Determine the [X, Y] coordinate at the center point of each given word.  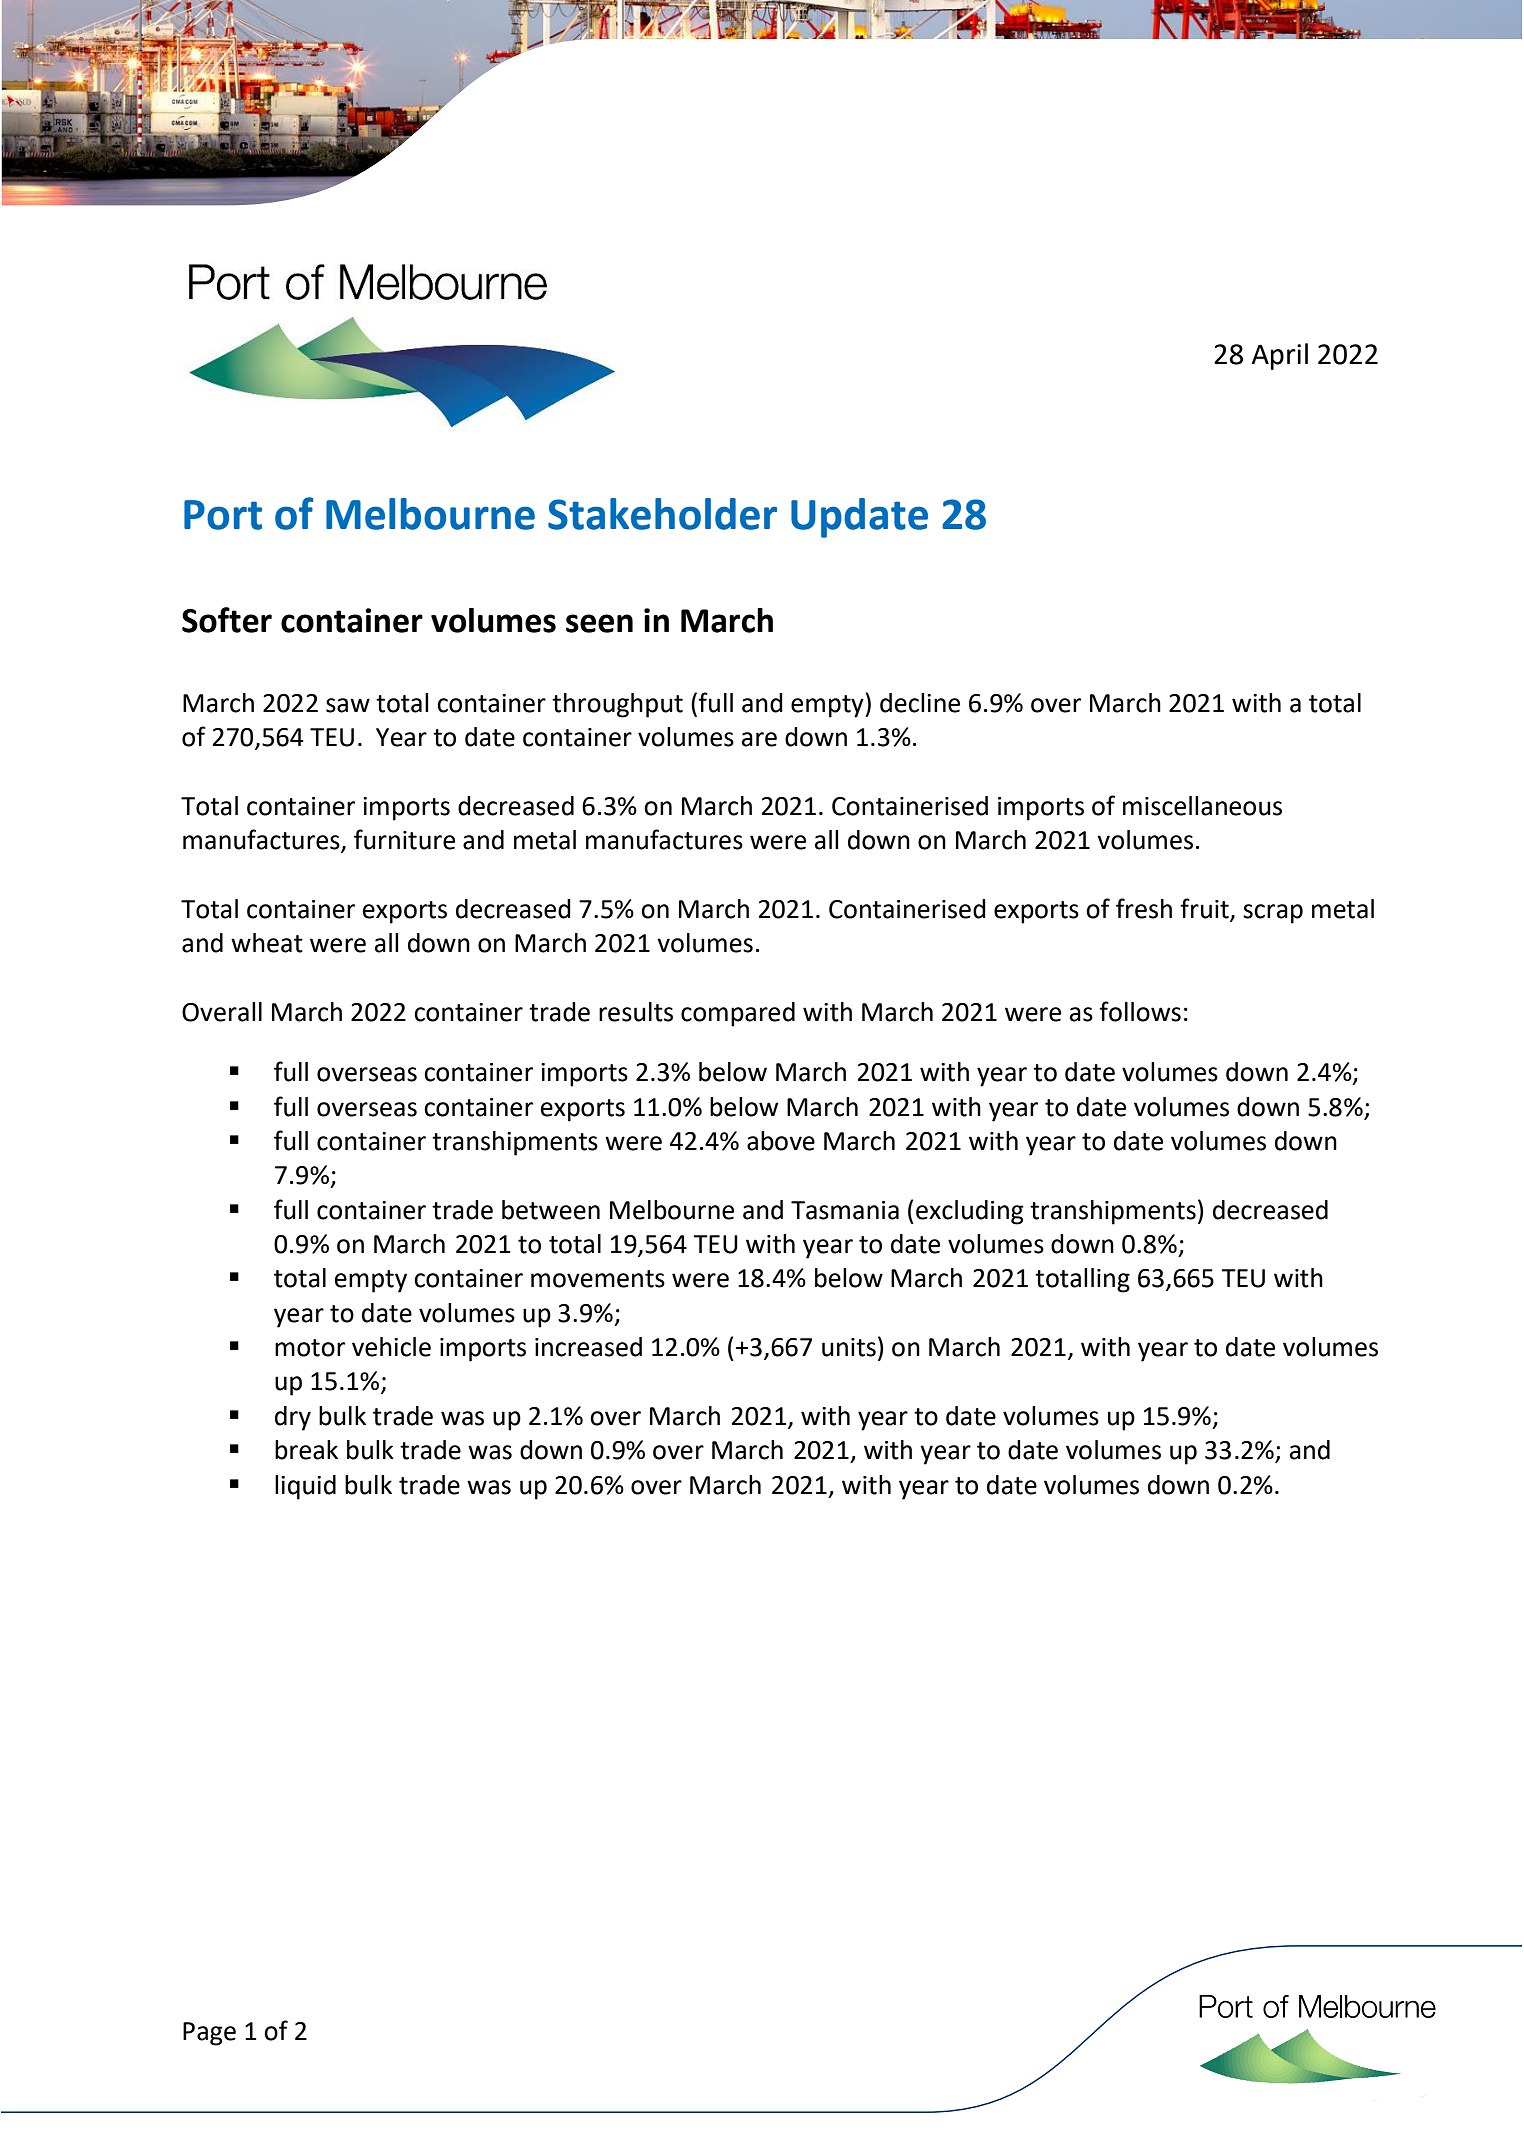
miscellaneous [1202, 806]
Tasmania [845, 1210]
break [306, 1450]
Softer [227, 620]
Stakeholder [662, 514]
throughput [617, 705]
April [1280, 356]
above [781, 1141]
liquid [305, 1487]
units [849, 1347]
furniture [404, 839]
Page [209, 2034]
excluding [970, 1212]
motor [310, 1348]
